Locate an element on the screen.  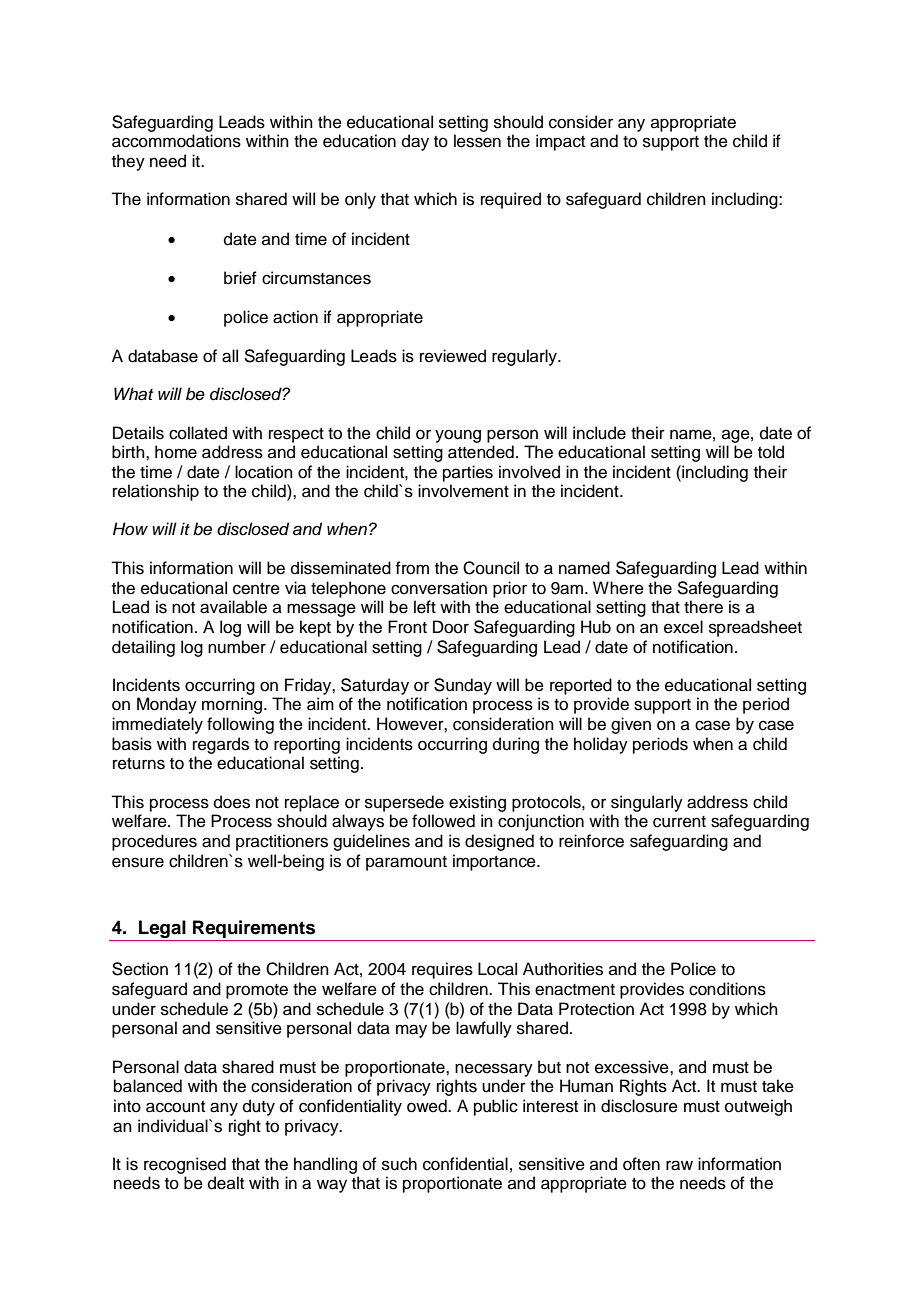
conditions is located at coordinates (727, 989).
